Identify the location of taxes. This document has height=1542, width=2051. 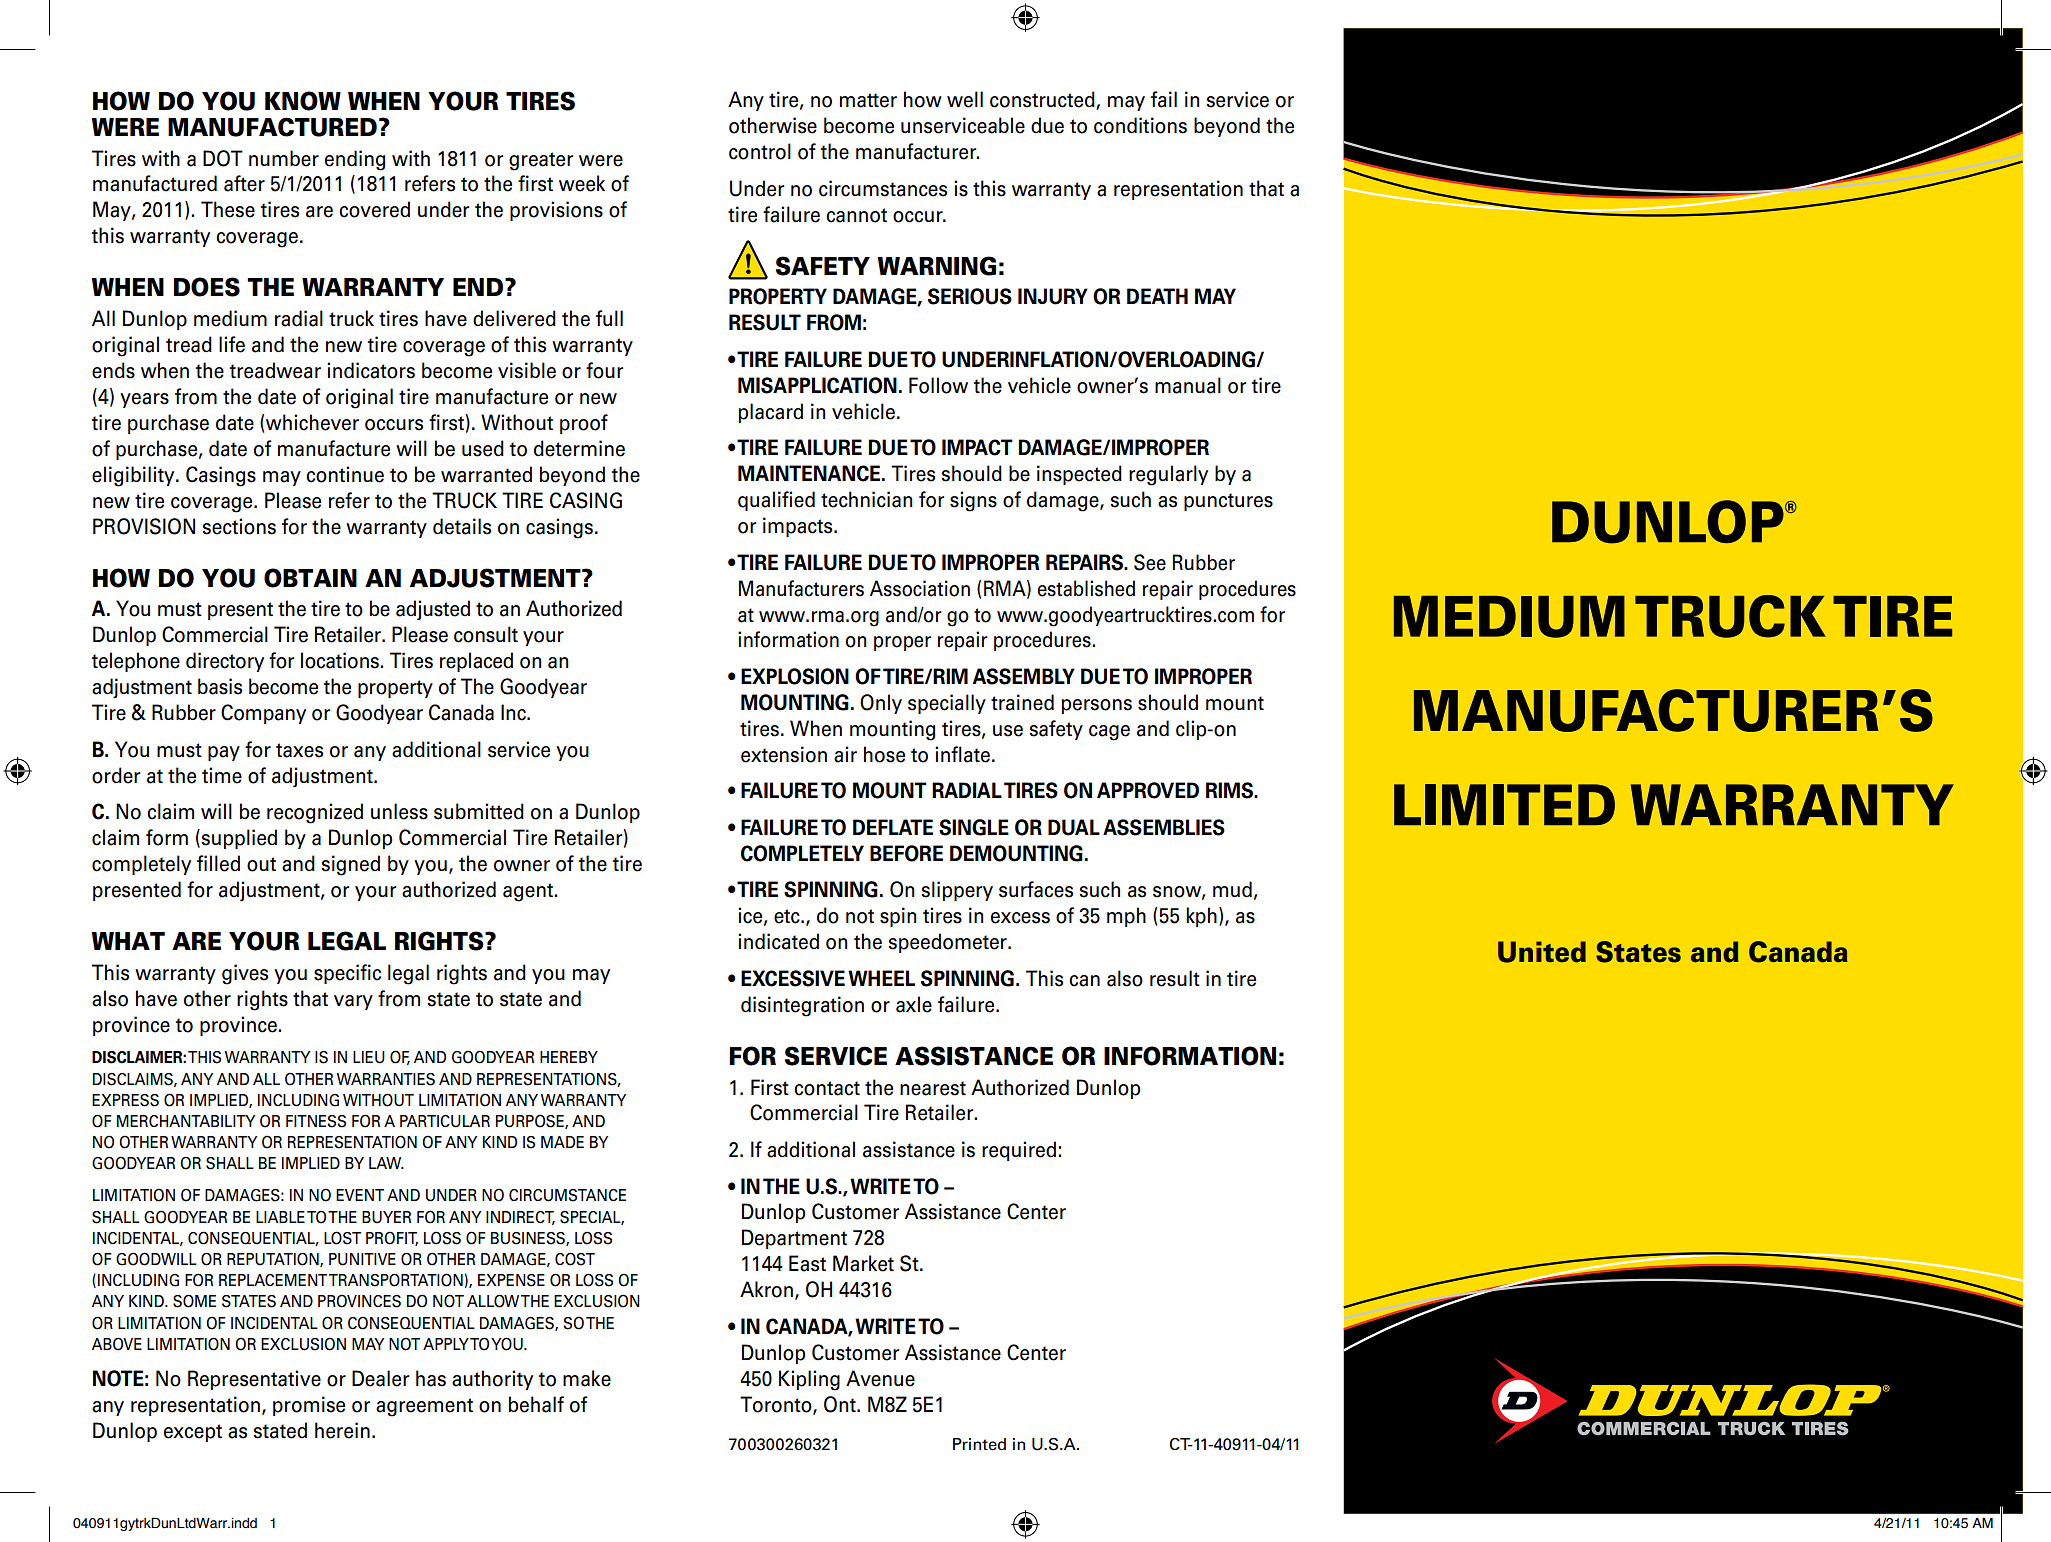
(299, 750).
